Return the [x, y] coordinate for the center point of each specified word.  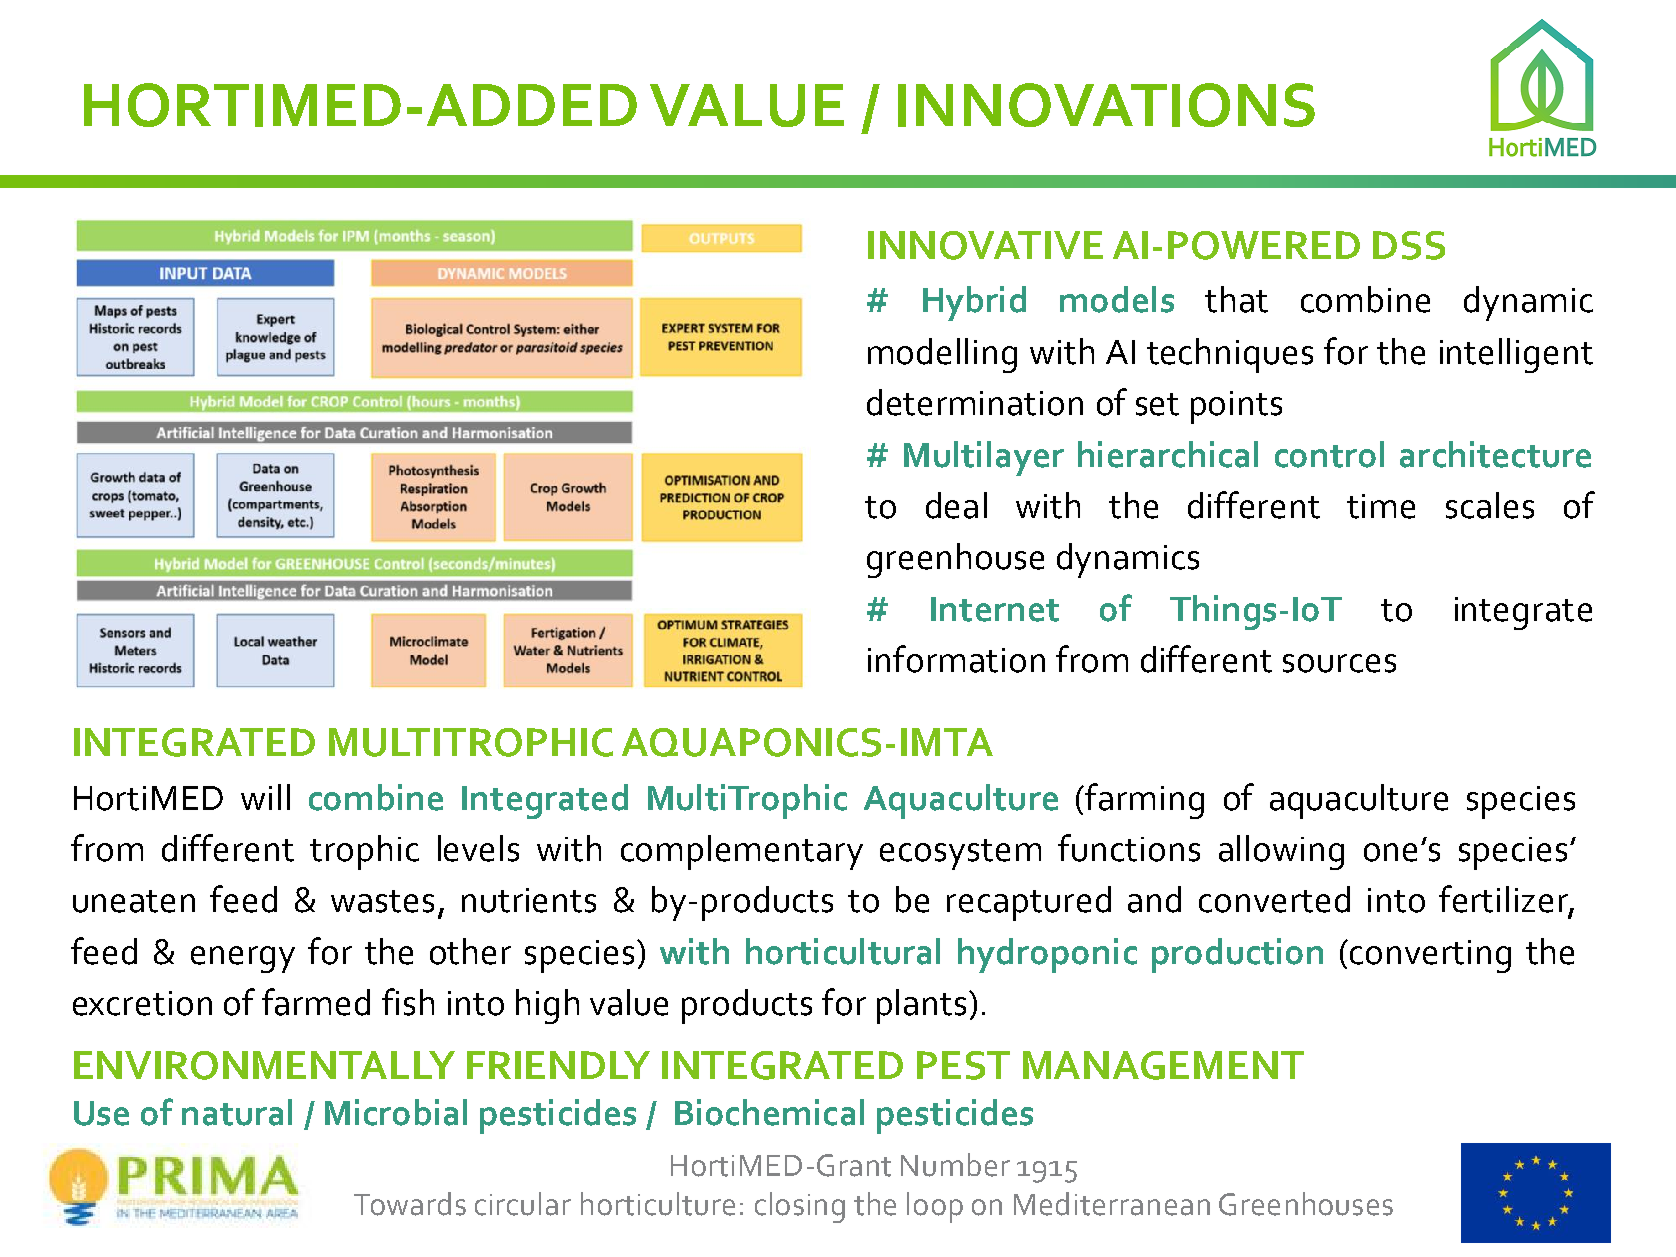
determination [975, 402]
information [956, 659]
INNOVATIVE [985, 245]
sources [1339, 663]
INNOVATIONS [1106, 105]
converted [1274, 899]
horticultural [843, 951]
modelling [942, 355]
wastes [382, 901]
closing [800, 1207]
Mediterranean [1112, 1204]
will [265, 797]
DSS [1409, 245]
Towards [410, 1204]
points [1236, 407]
